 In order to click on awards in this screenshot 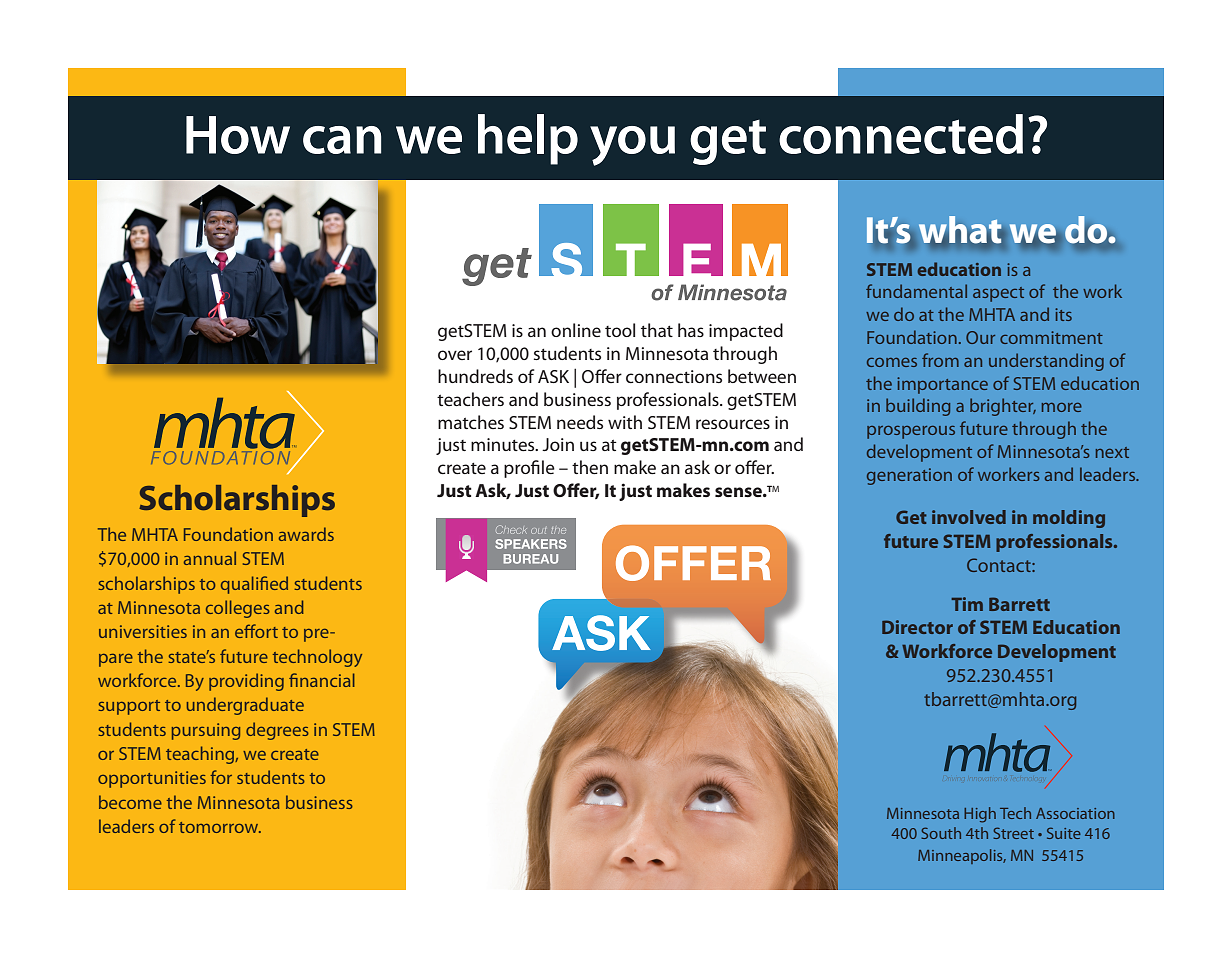, I will do `click(306, 534)`.
